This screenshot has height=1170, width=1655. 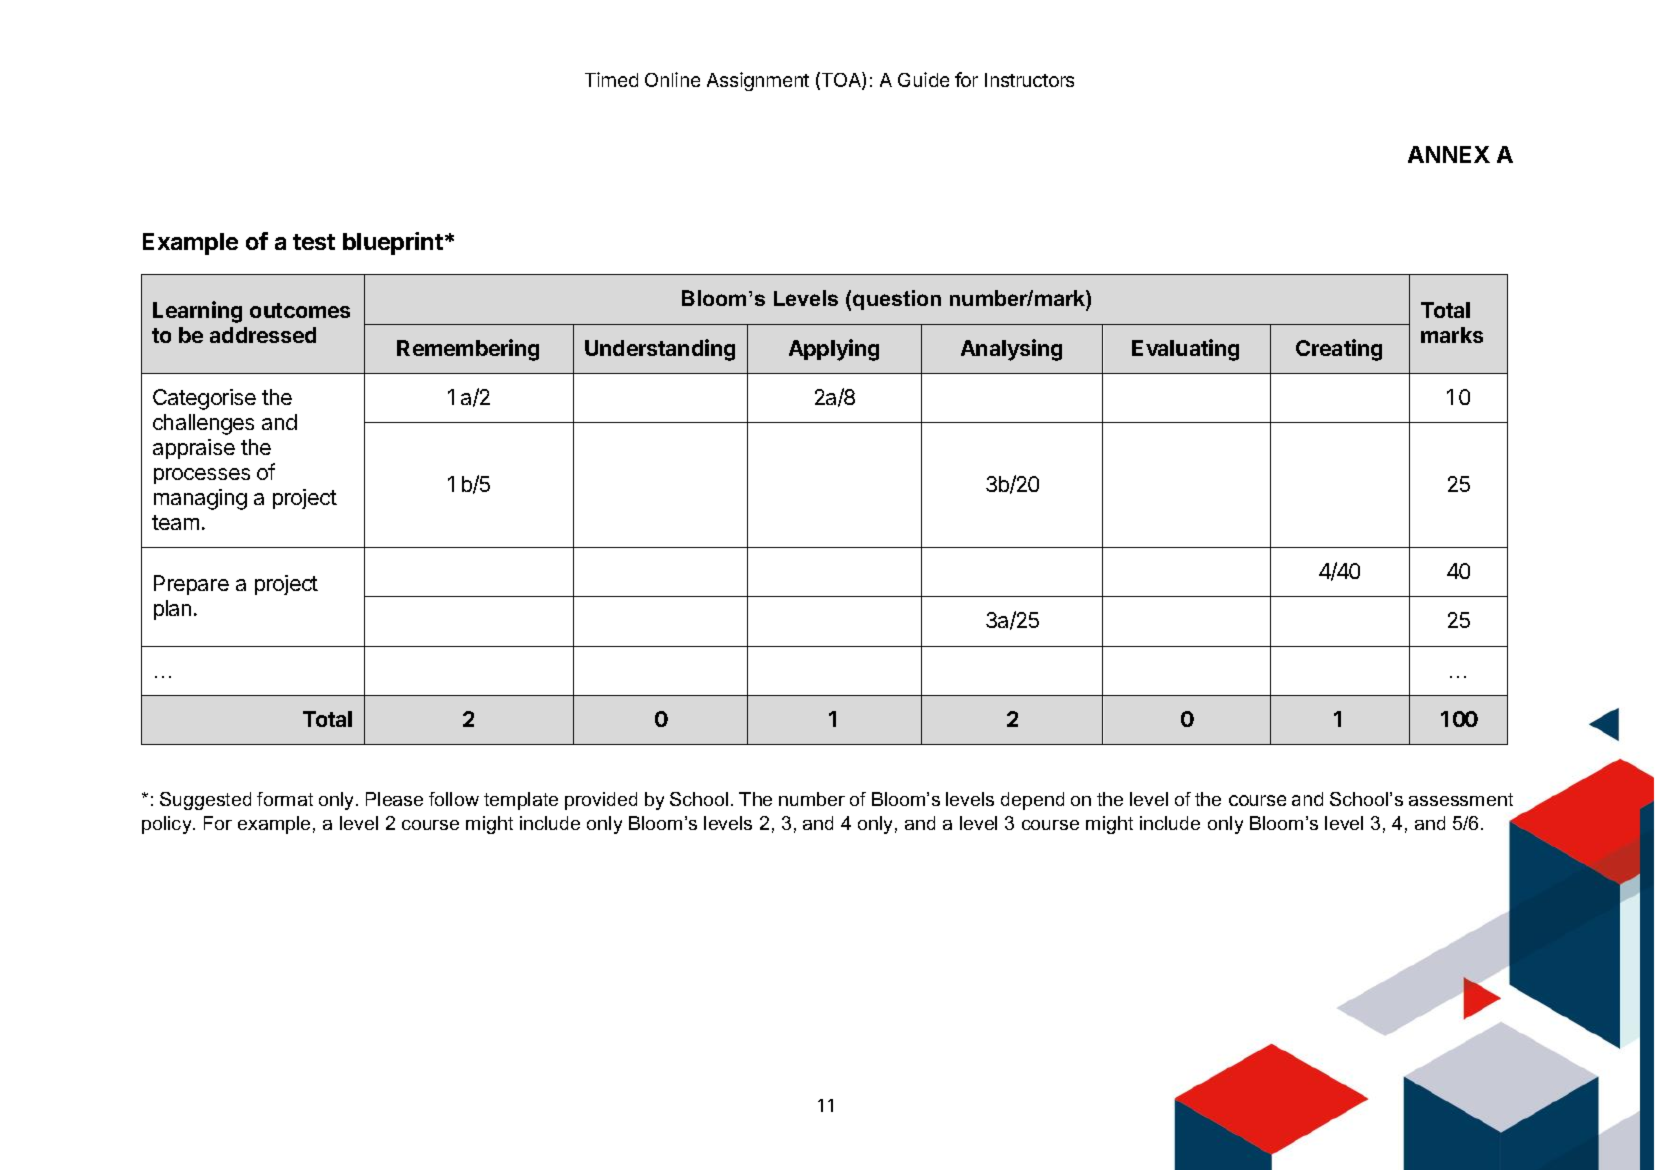 I want to click on Evaluating, so click(x=1185, y=350).
